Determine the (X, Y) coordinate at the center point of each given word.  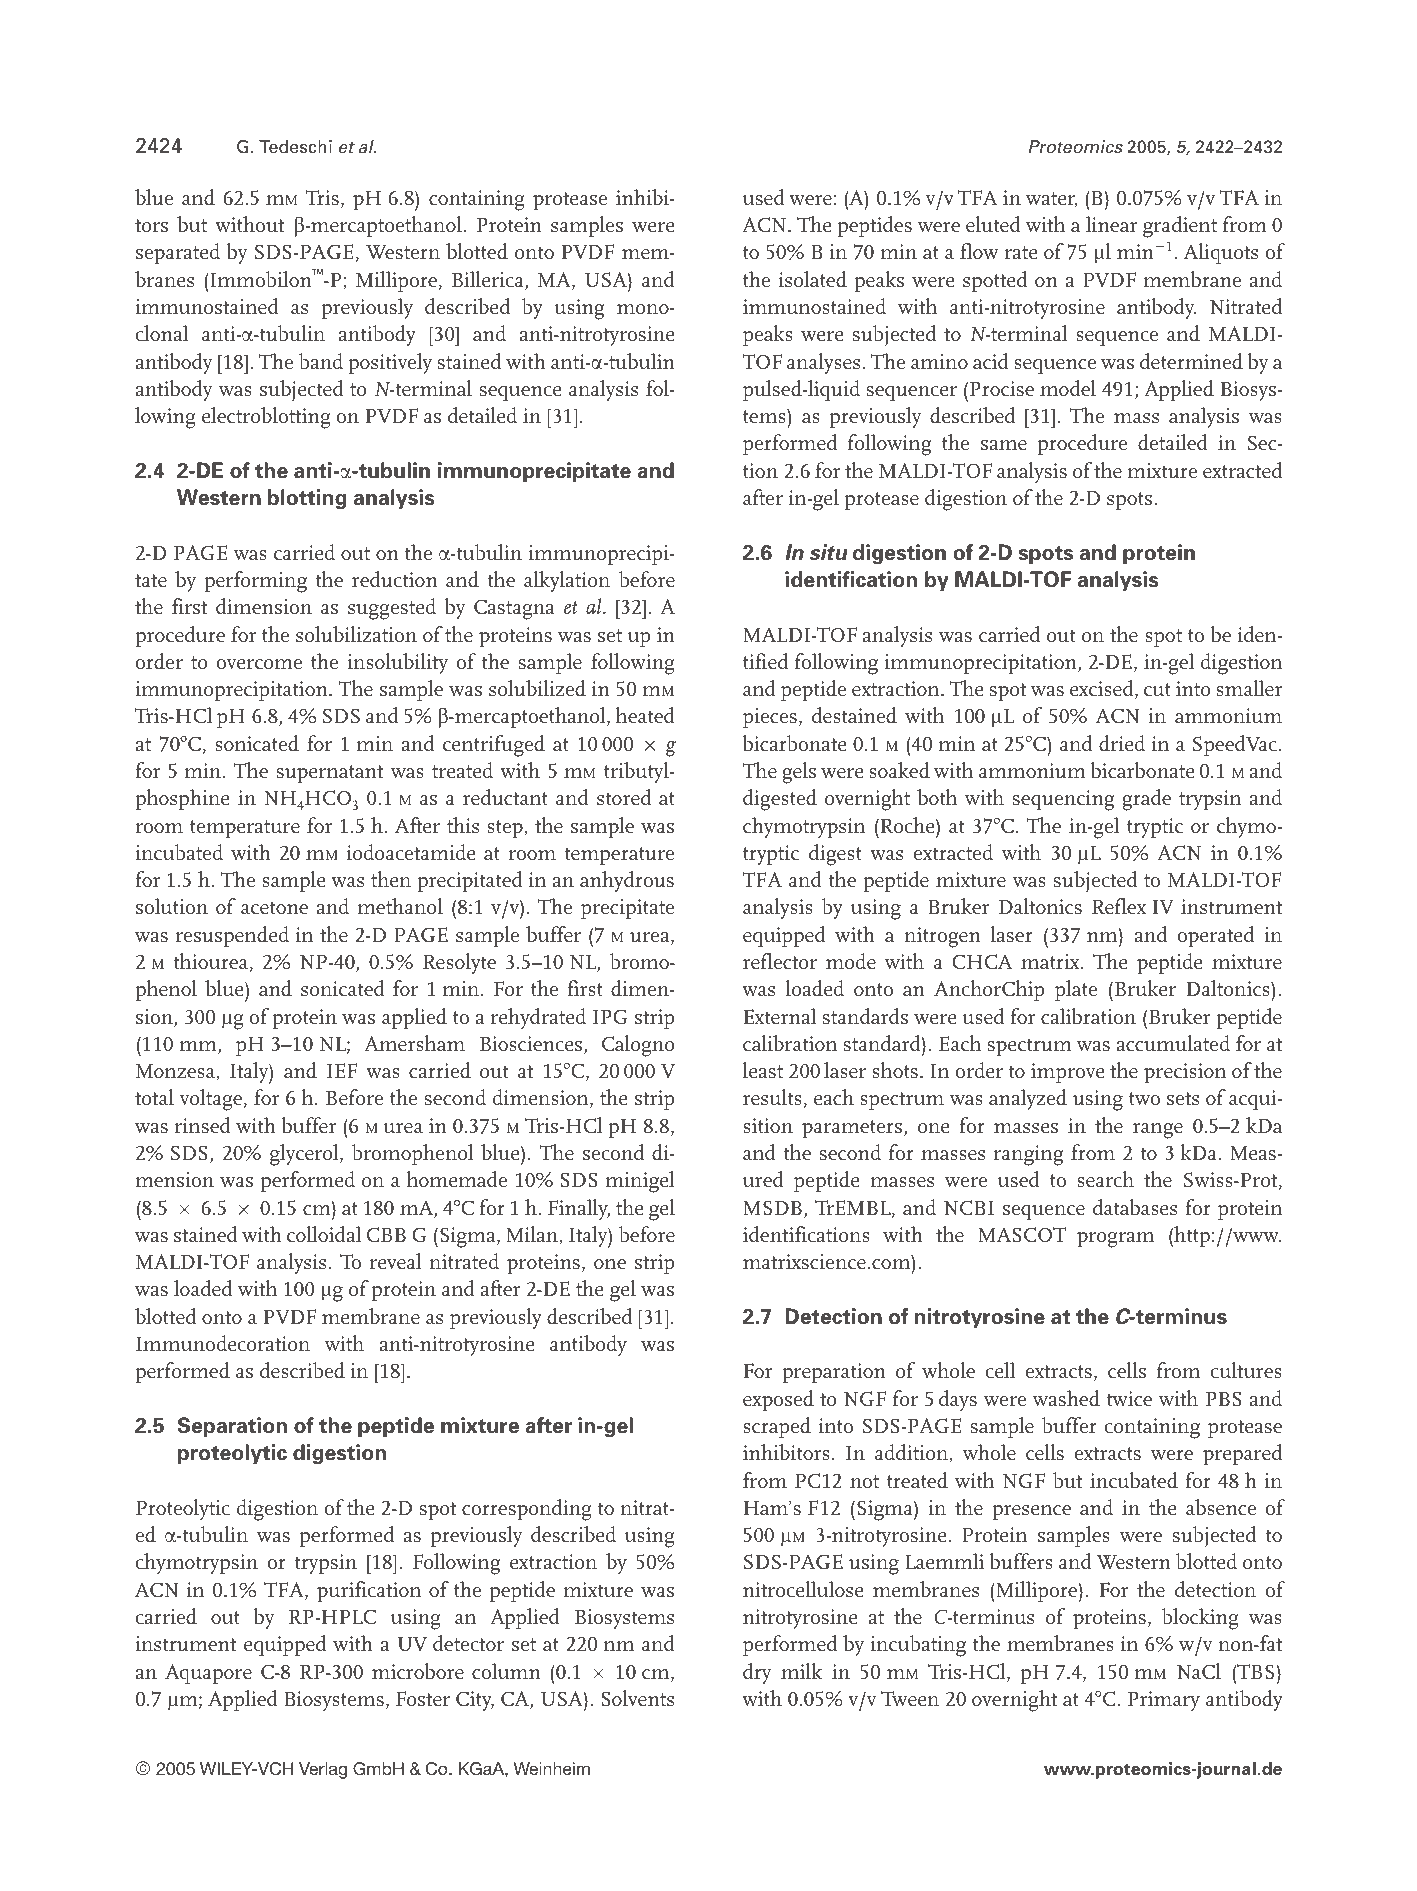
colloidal (324, 1234)
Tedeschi (295, 147)
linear (1111, 224)
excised (1103, 689)
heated (645, 715)
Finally (579, 1209)
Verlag (323, 1770)
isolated (813, 279)
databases (1135, 1207)
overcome (259, 664)
